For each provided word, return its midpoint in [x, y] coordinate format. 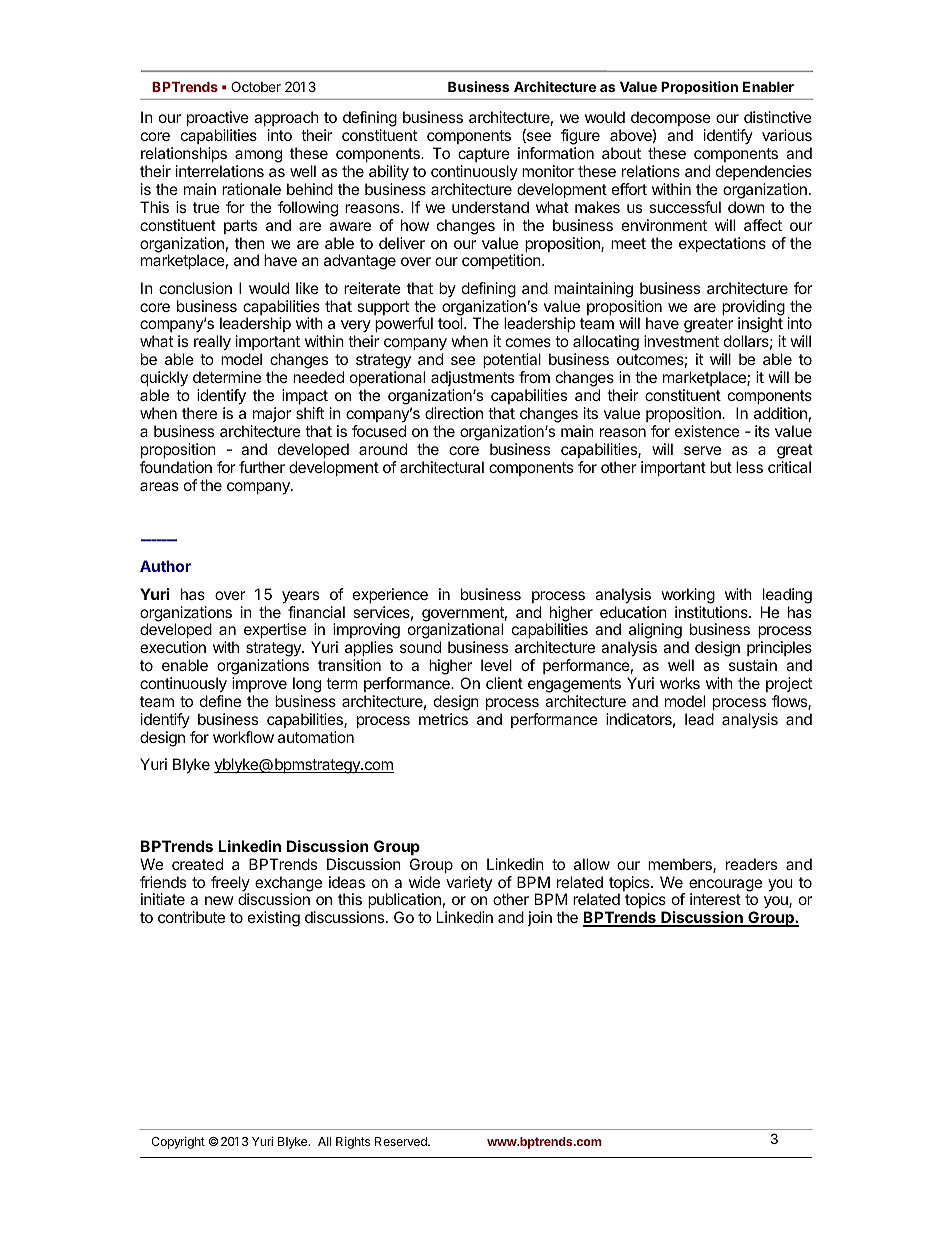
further [262, 467]
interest [715, 899]
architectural [442, 467]
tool [451, 323]
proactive [218, 118]
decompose [671, 118]
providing [753, 309]
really [212, 343]
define [220, 701]
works [680, 683]
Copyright [178, 1143]
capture [484, 155]
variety [469, 883]
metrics [443, 719]
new [219, 900]
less [749, 467]
